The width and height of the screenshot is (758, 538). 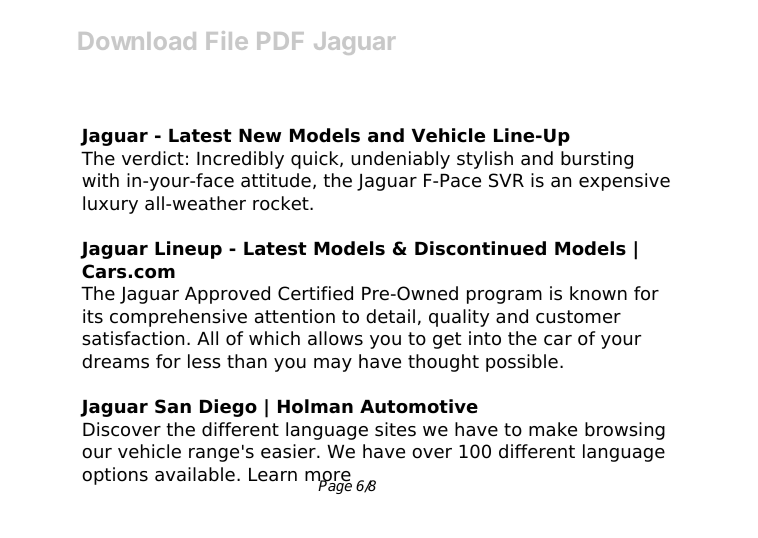 I want to click on SVR, so click(x=506, y=180).
